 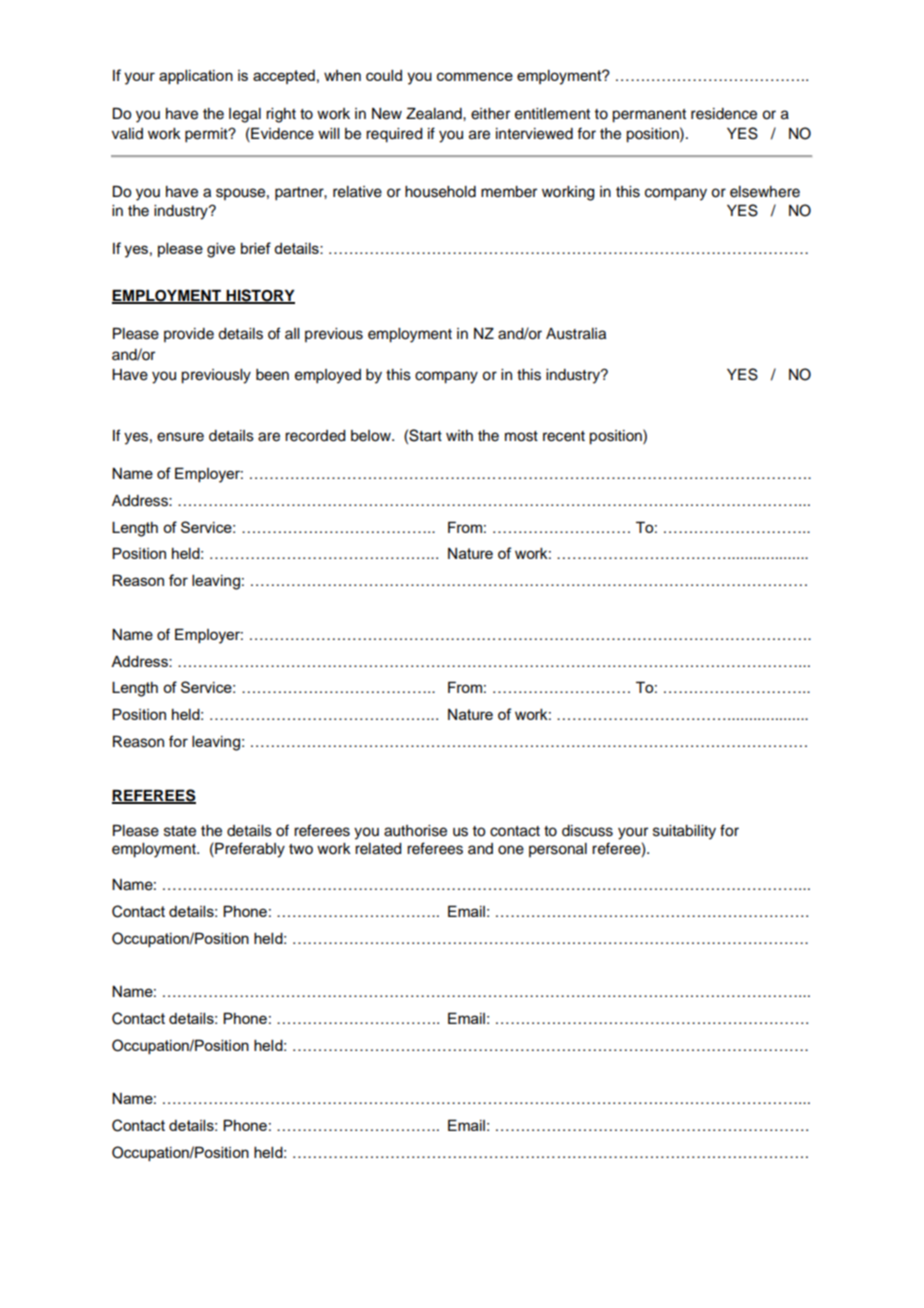 What do you see at coordinates (564, 436) in the image?
I see `recent` at bounding box center [564, 436].
